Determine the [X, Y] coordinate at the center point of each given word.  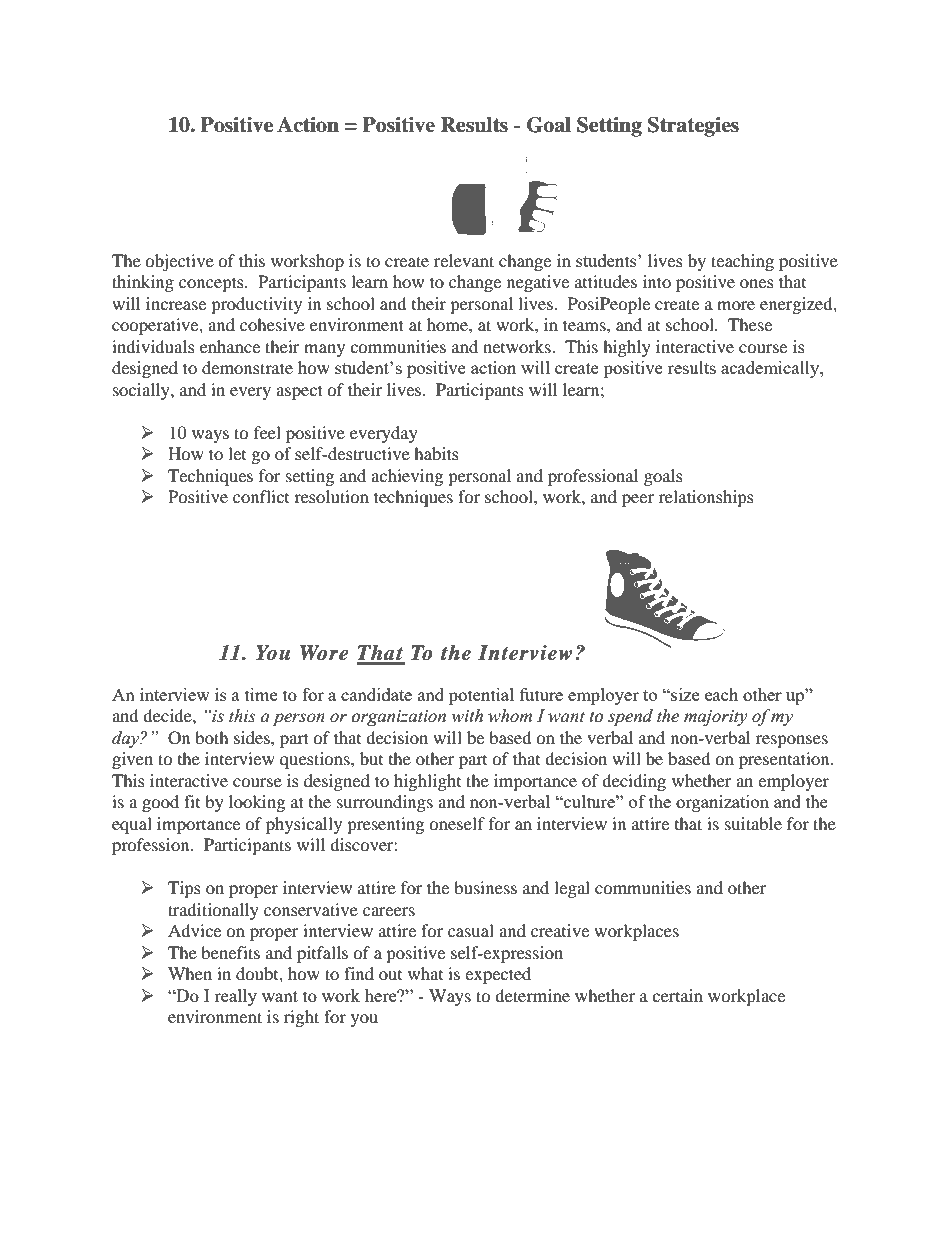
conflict [261, 496]
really [235, 997]
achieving [407, 477]
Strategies [693, 127]
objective [179, 262]
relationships [706, 498]
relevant [464, 260]
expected [498, 975]
